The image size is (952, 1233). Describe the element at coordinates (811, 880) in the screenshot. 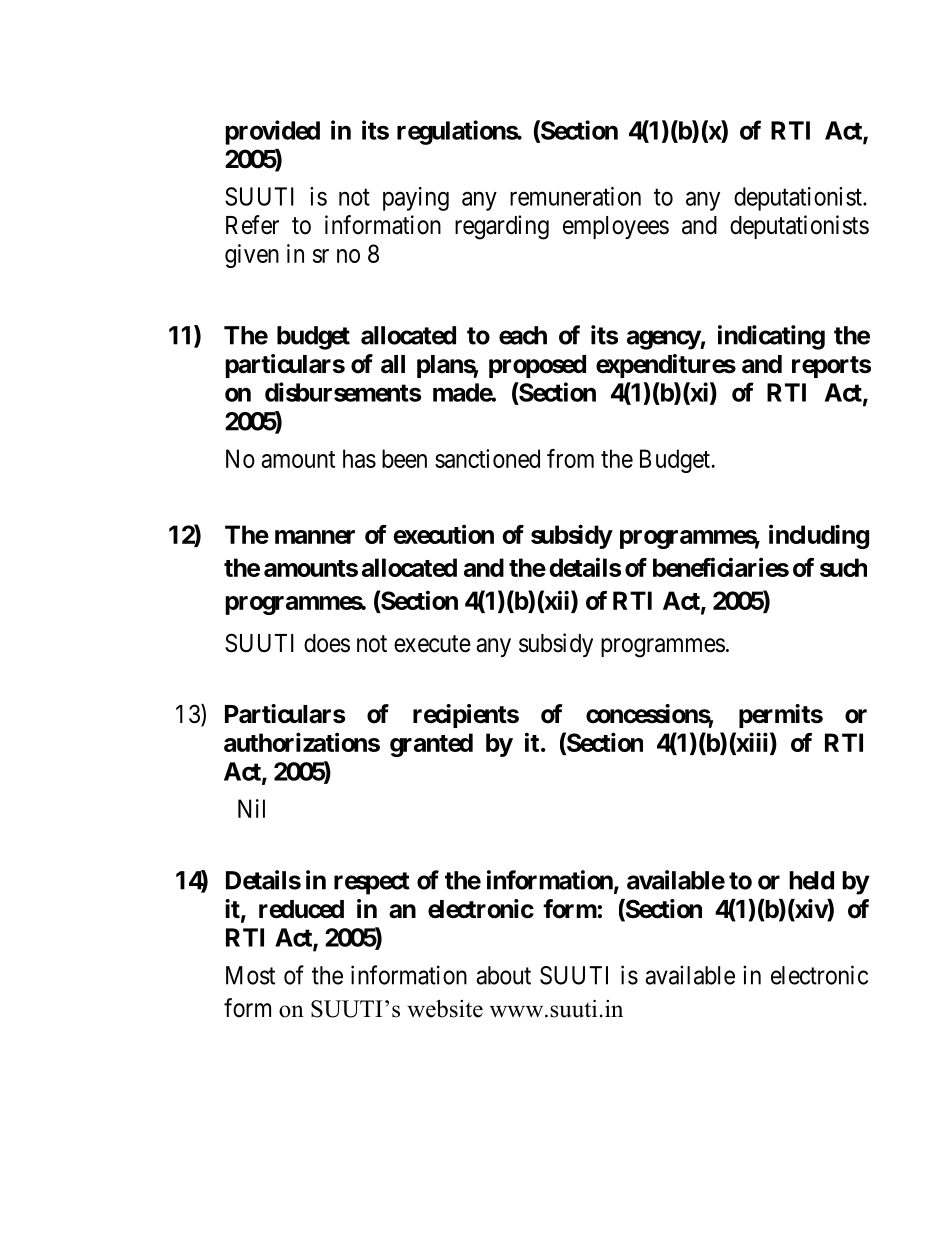

I see `held` at that location.
